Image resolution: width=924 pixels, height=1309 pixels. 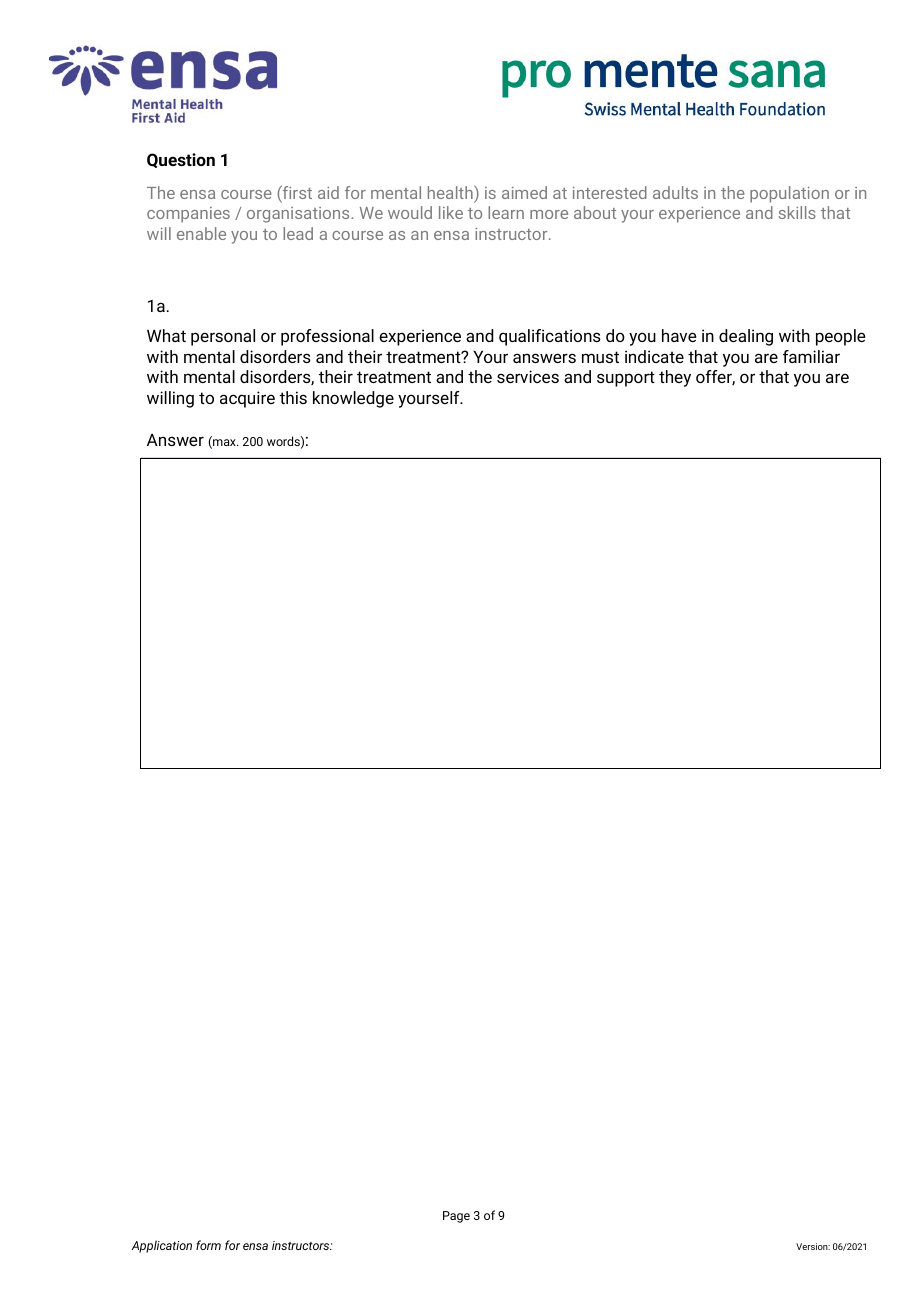 I want to click on services, so click(x=528, y=376).
